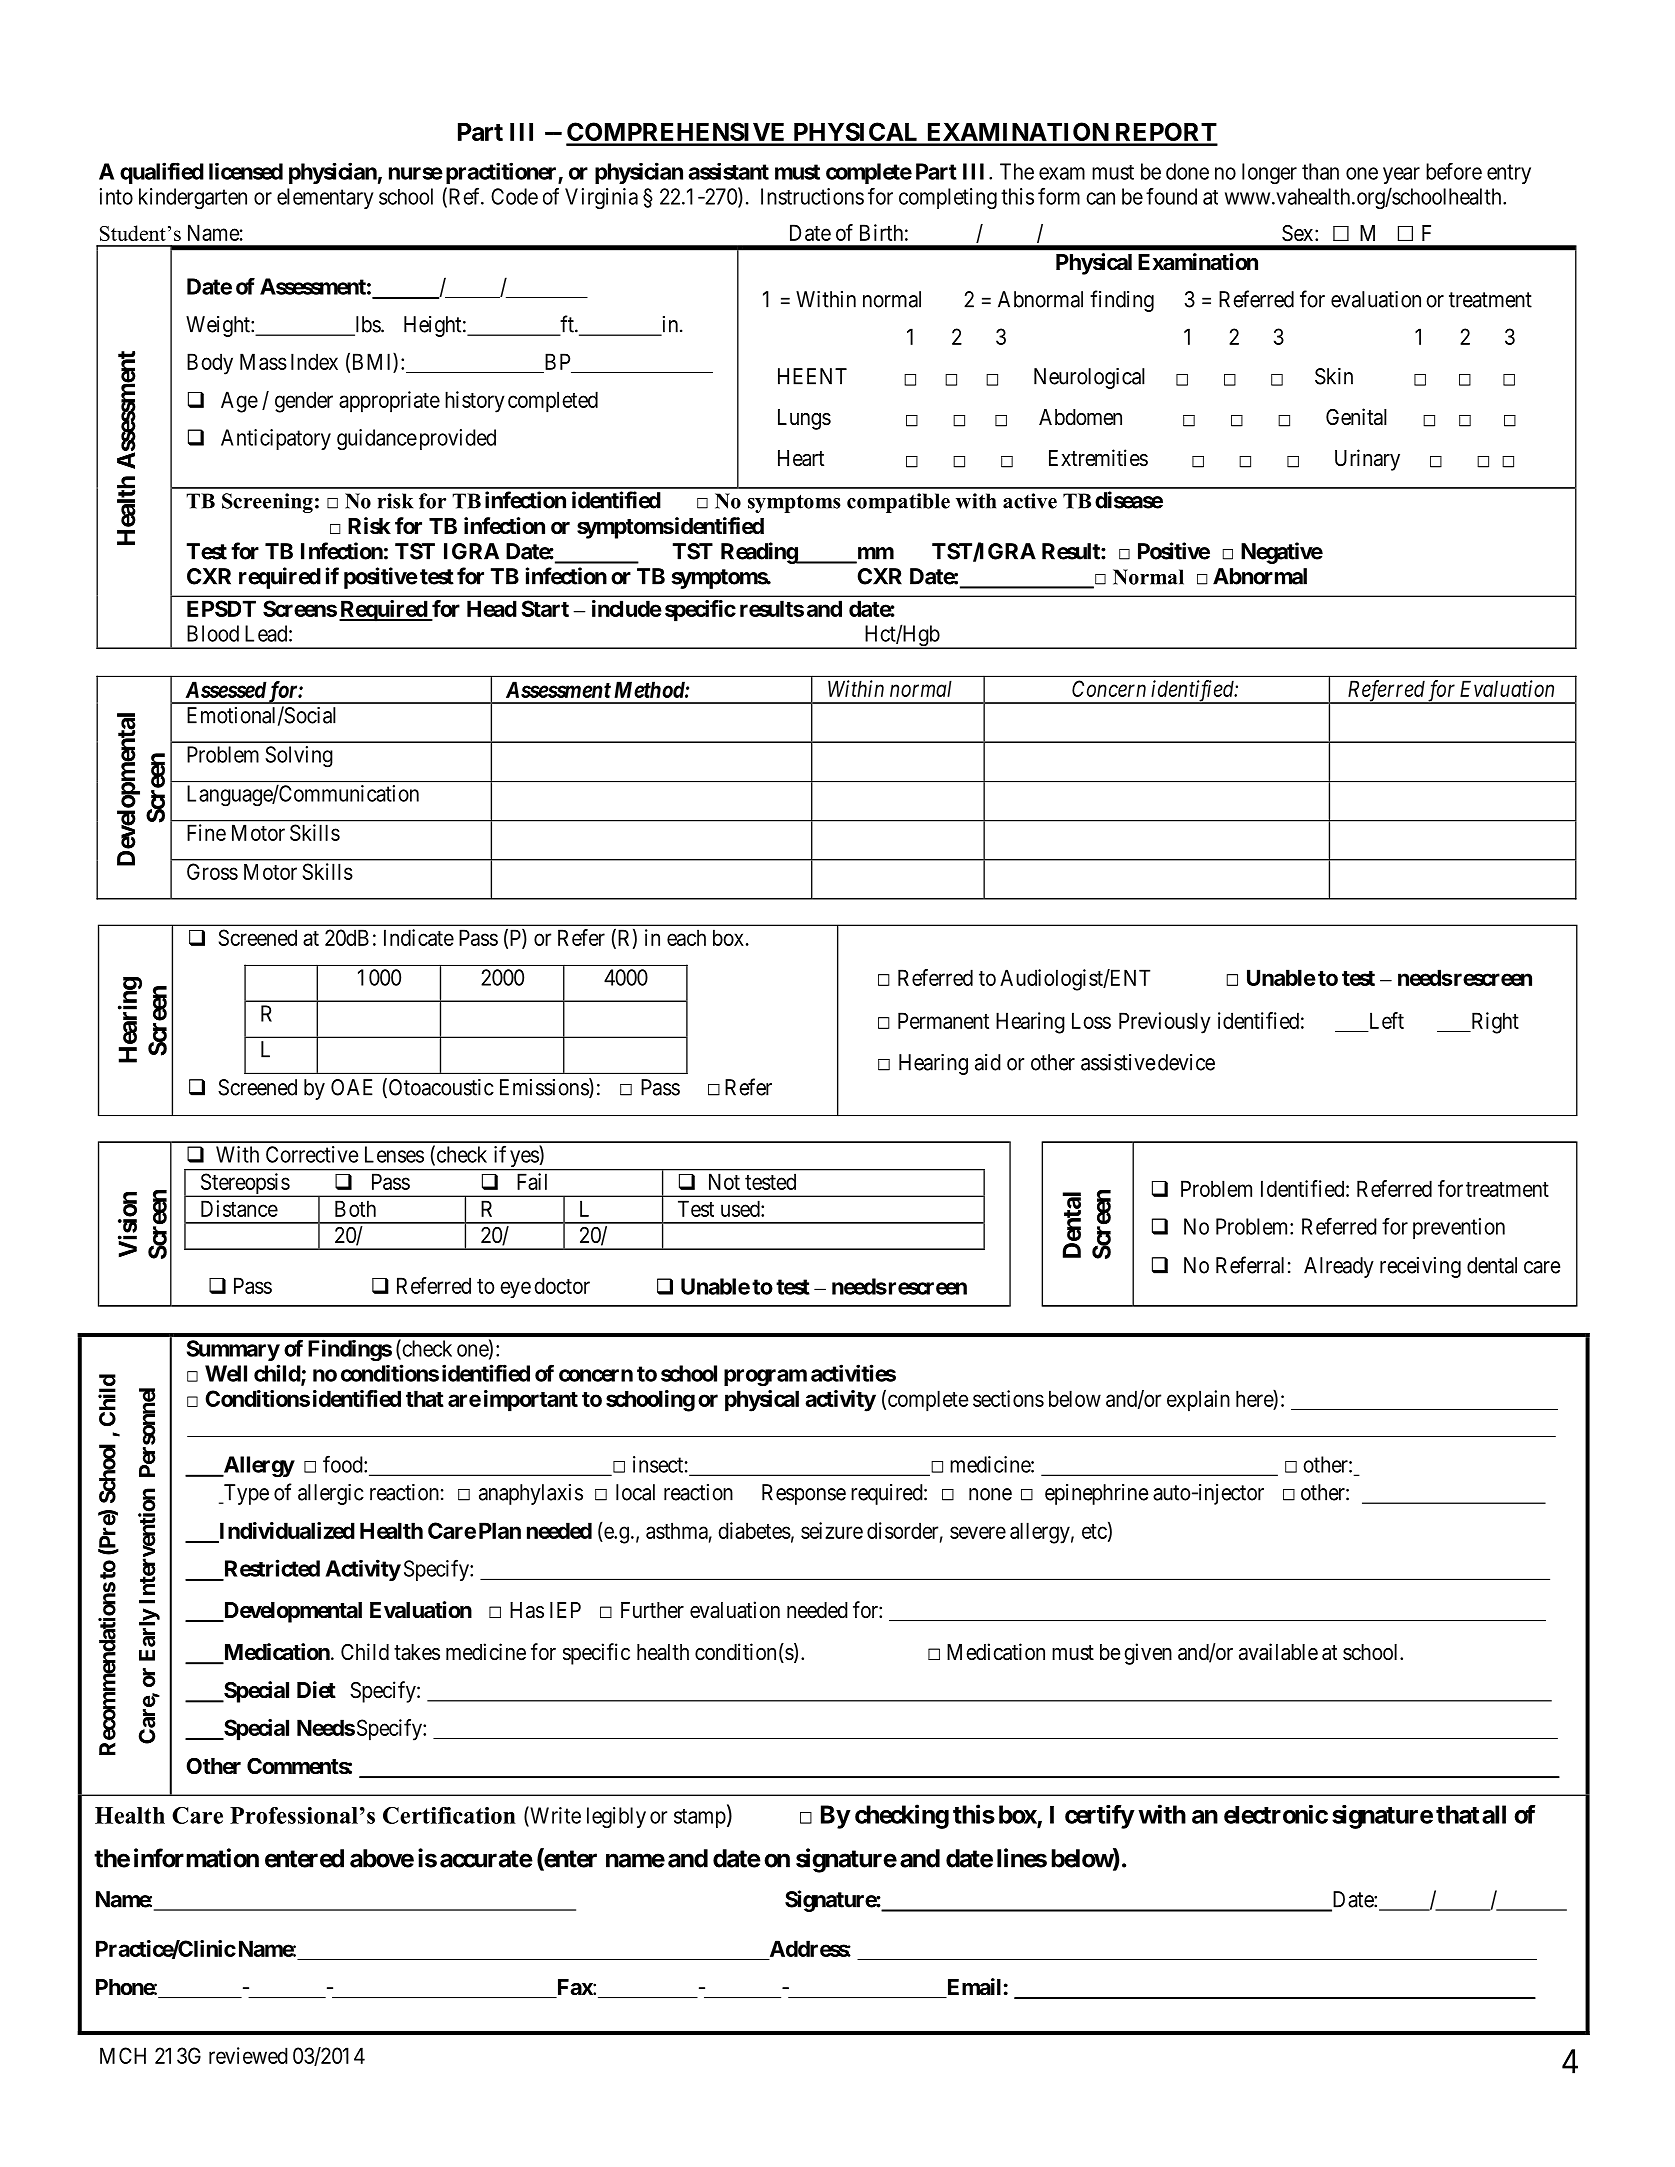  Describe the element at coordinates (248, 2055) in the document. I see `reviewed` at that location.
